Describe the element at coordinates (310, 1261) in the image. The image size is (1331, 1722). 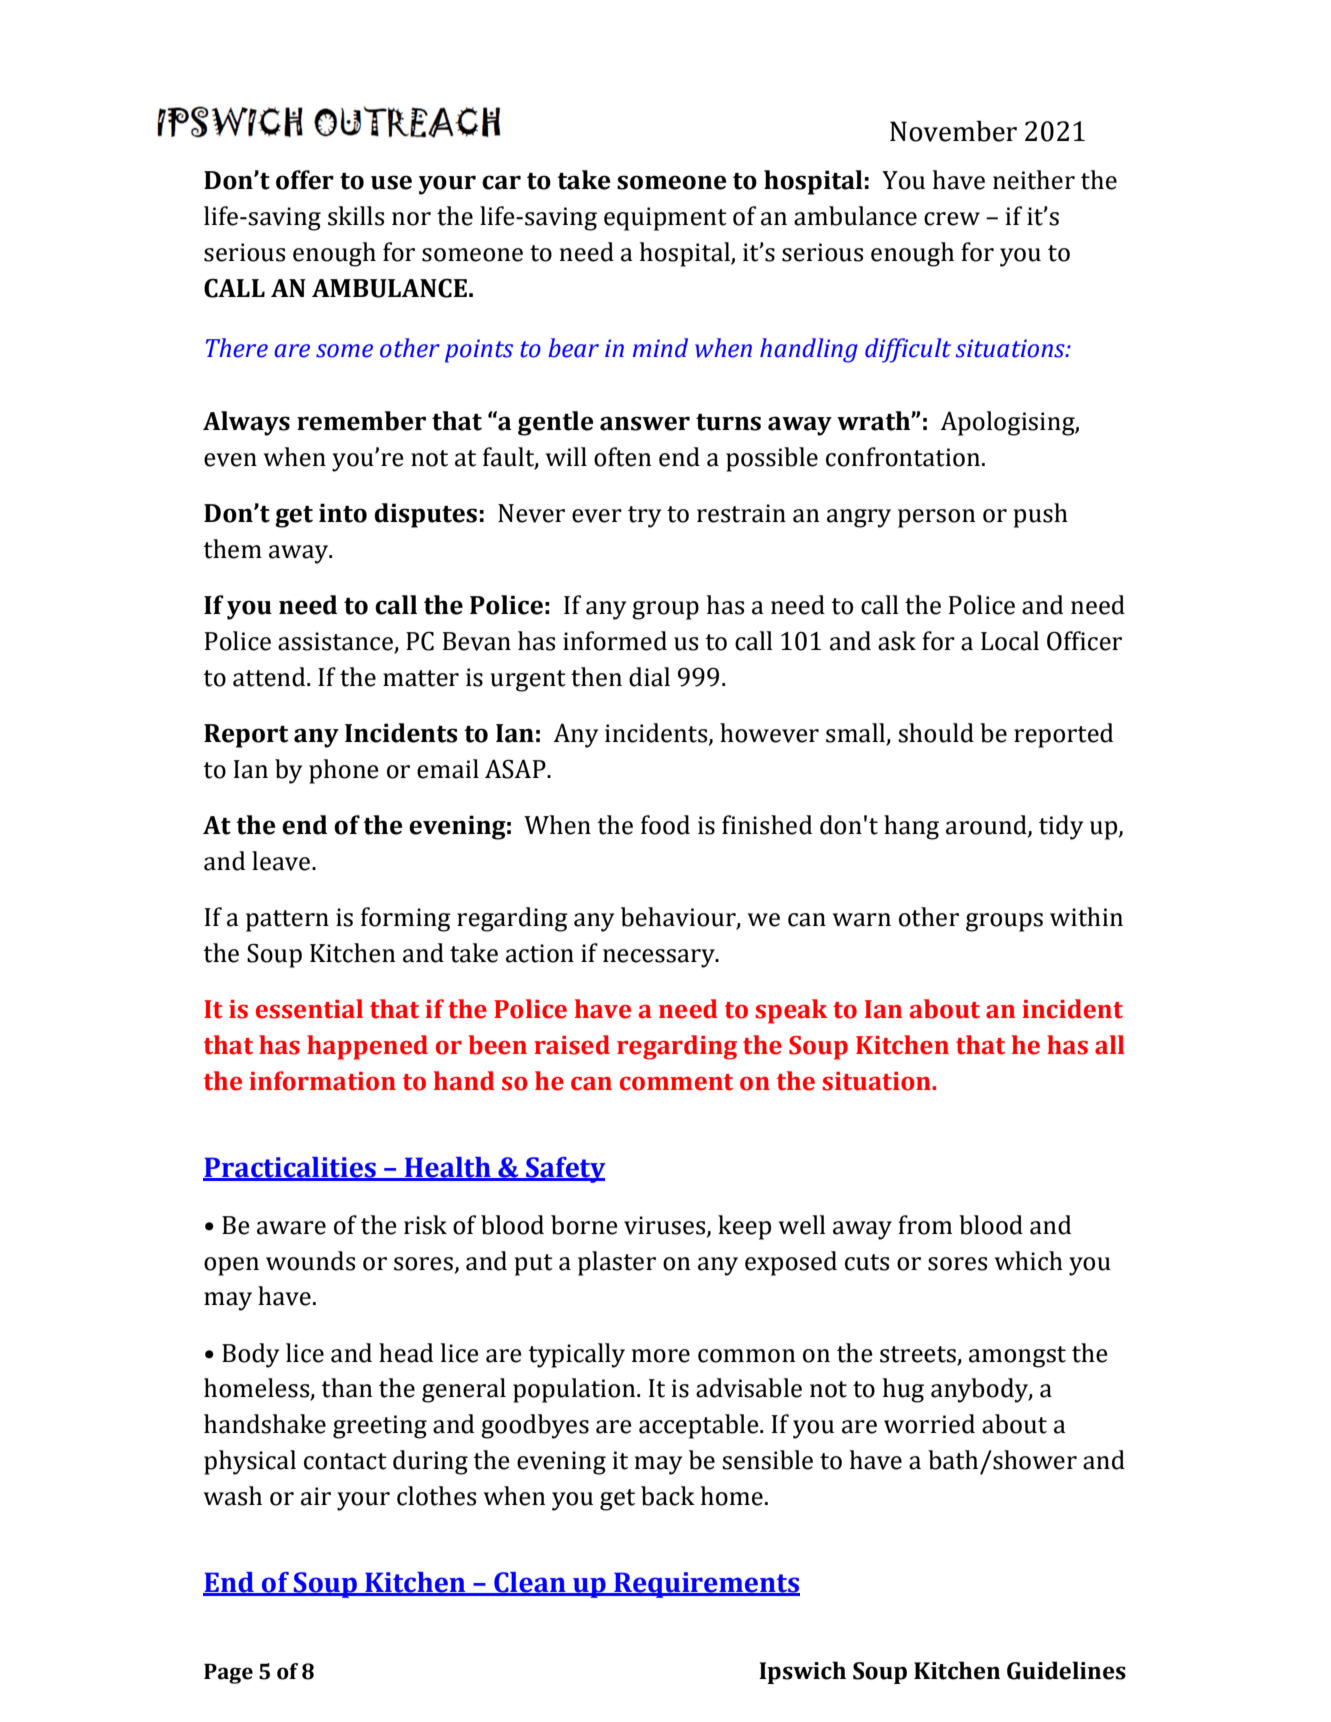
I see `wounds` at that location.
